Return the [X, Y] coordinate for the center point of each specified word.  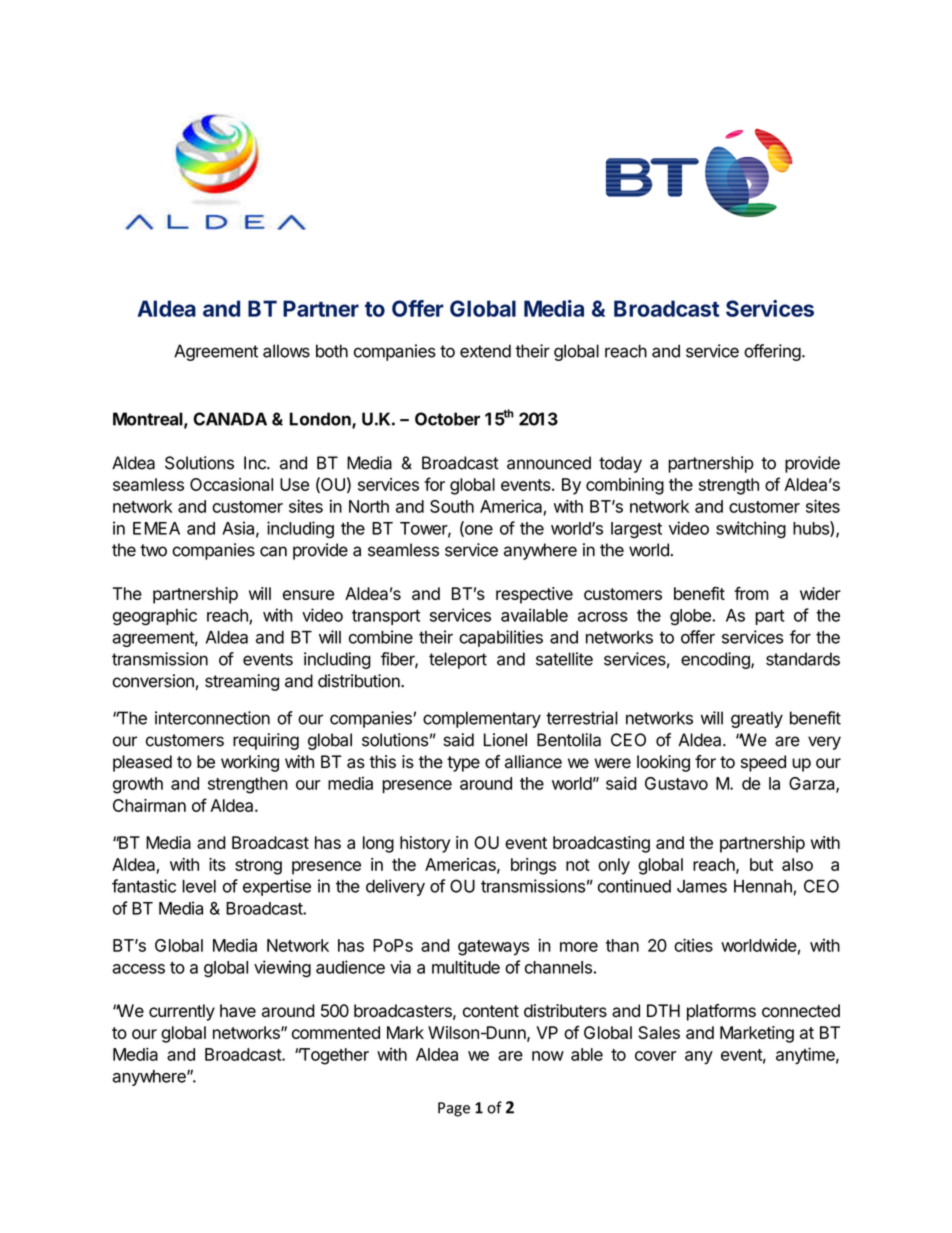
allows [286, 351]
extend [485, 351]
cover [656, 1056]
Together [333, 1056]
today [620, 464]
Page [454, 1109]
